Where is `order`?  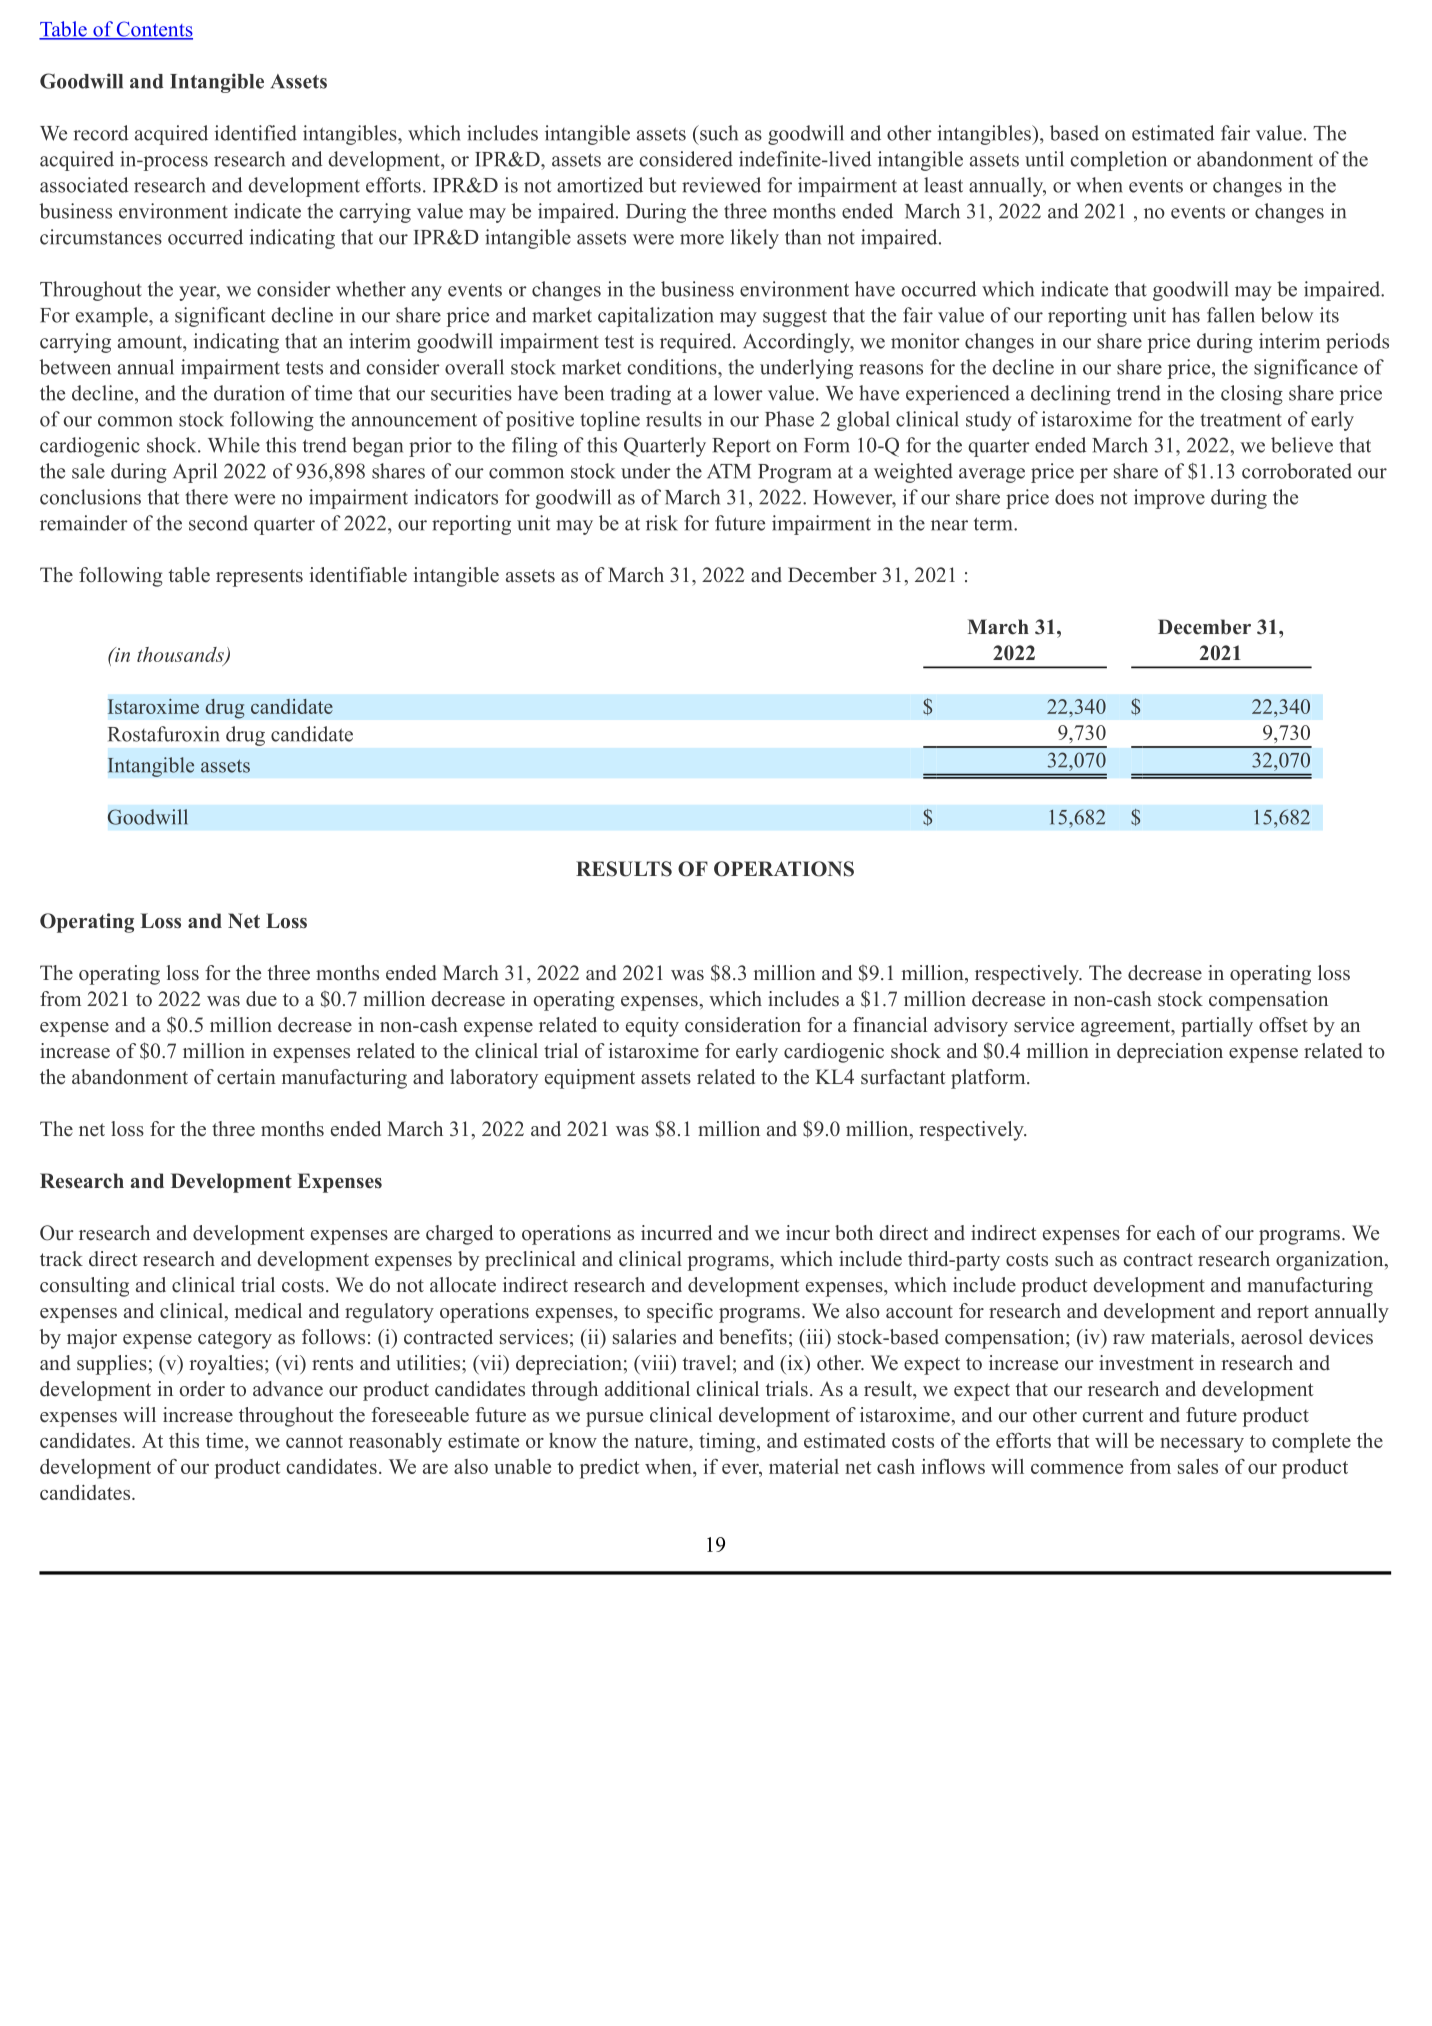 order is located at coordinates (202, 1389).
